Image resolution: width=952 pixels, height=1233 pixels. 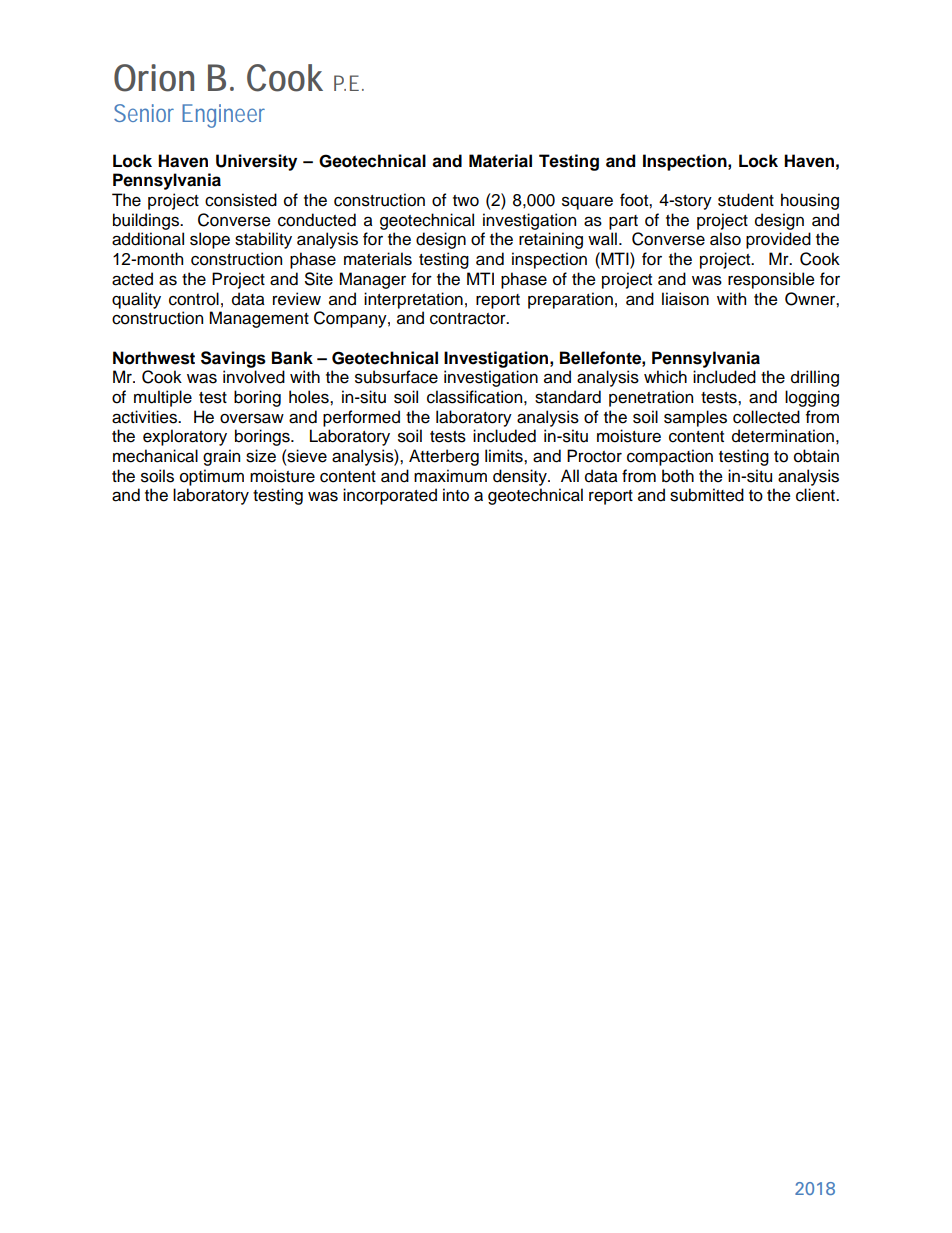 What do you see at coordinates (746, 200) in the screenshot?
I see `student` at bounding box center [746, 200].
